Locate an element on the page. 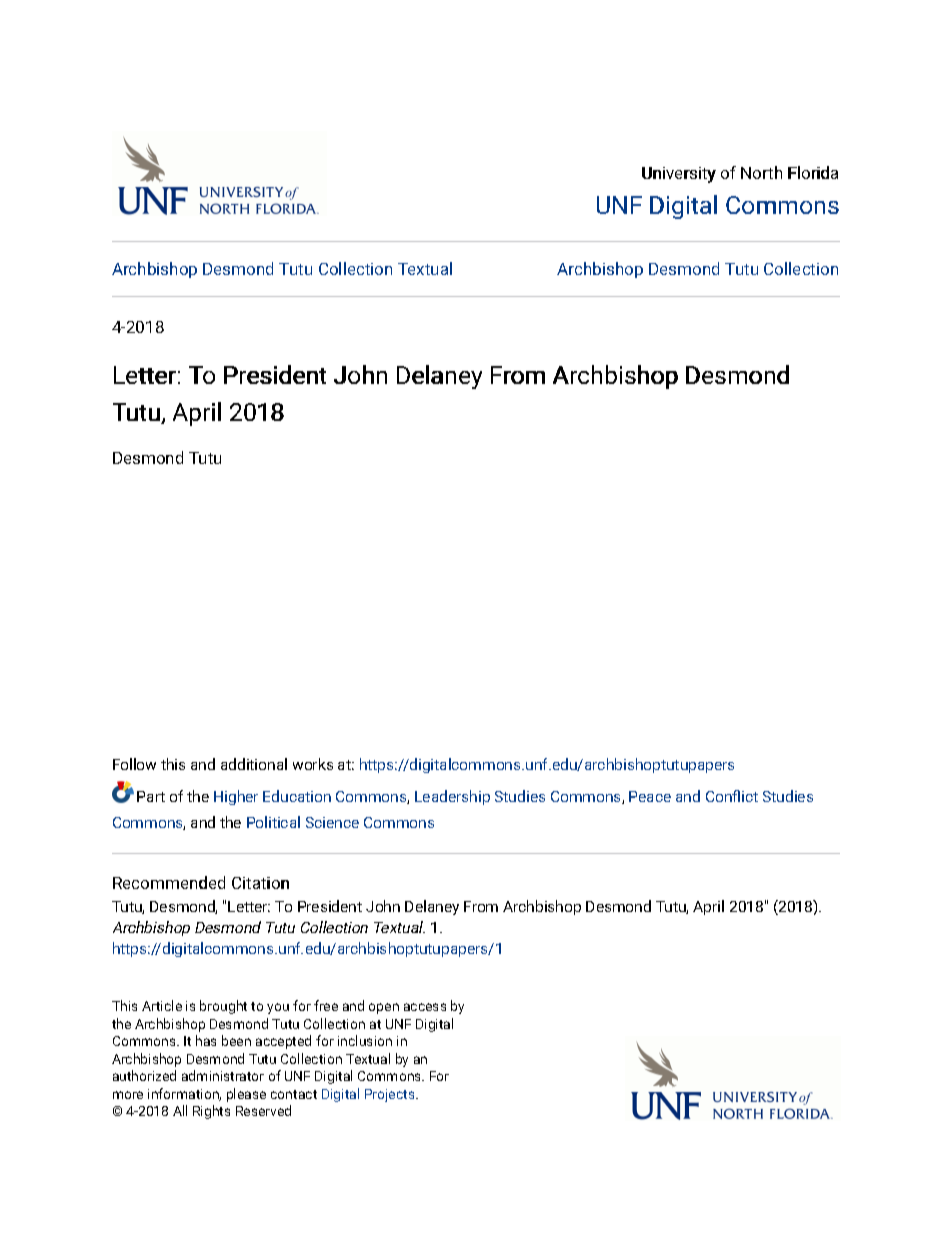 Image resolution: width=952 pixels, height=1233 pixels. Florida is located at coordinates (813, 172).
